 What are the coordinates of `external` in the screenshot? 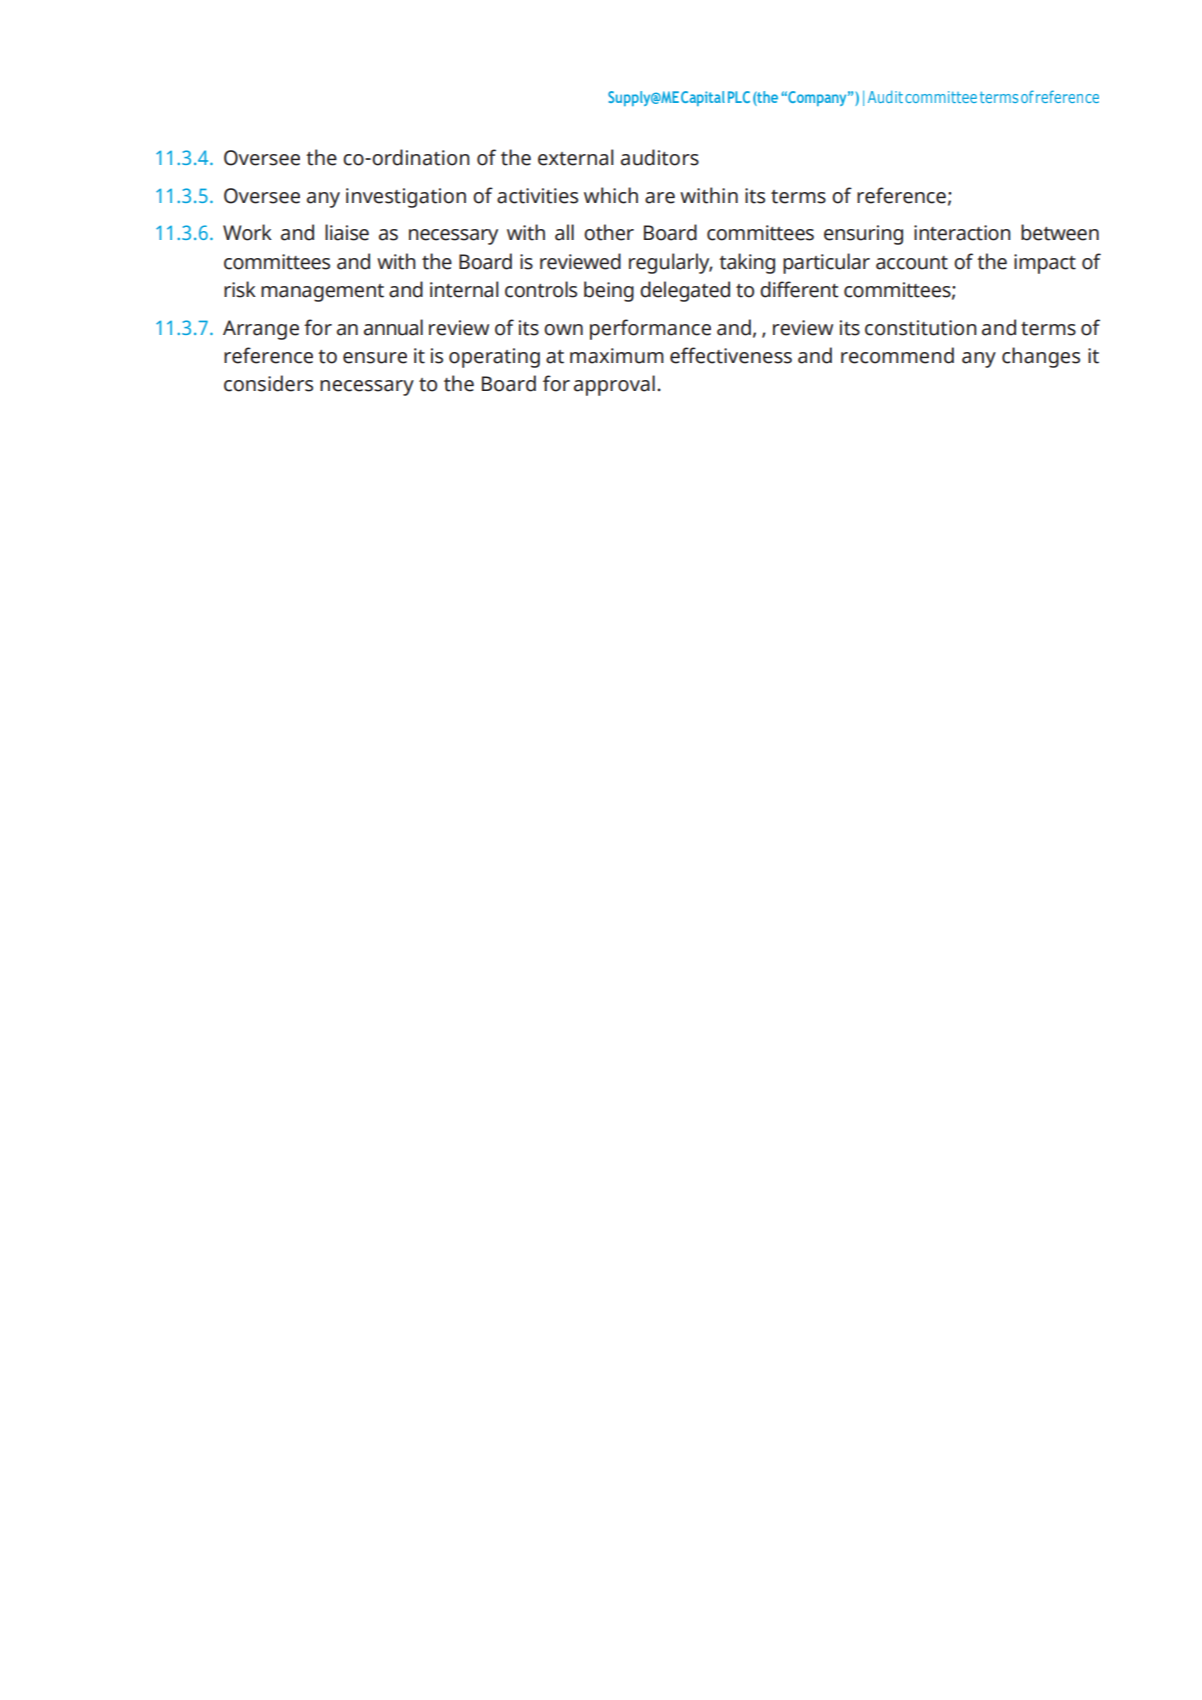 It's located at (576, 157).
